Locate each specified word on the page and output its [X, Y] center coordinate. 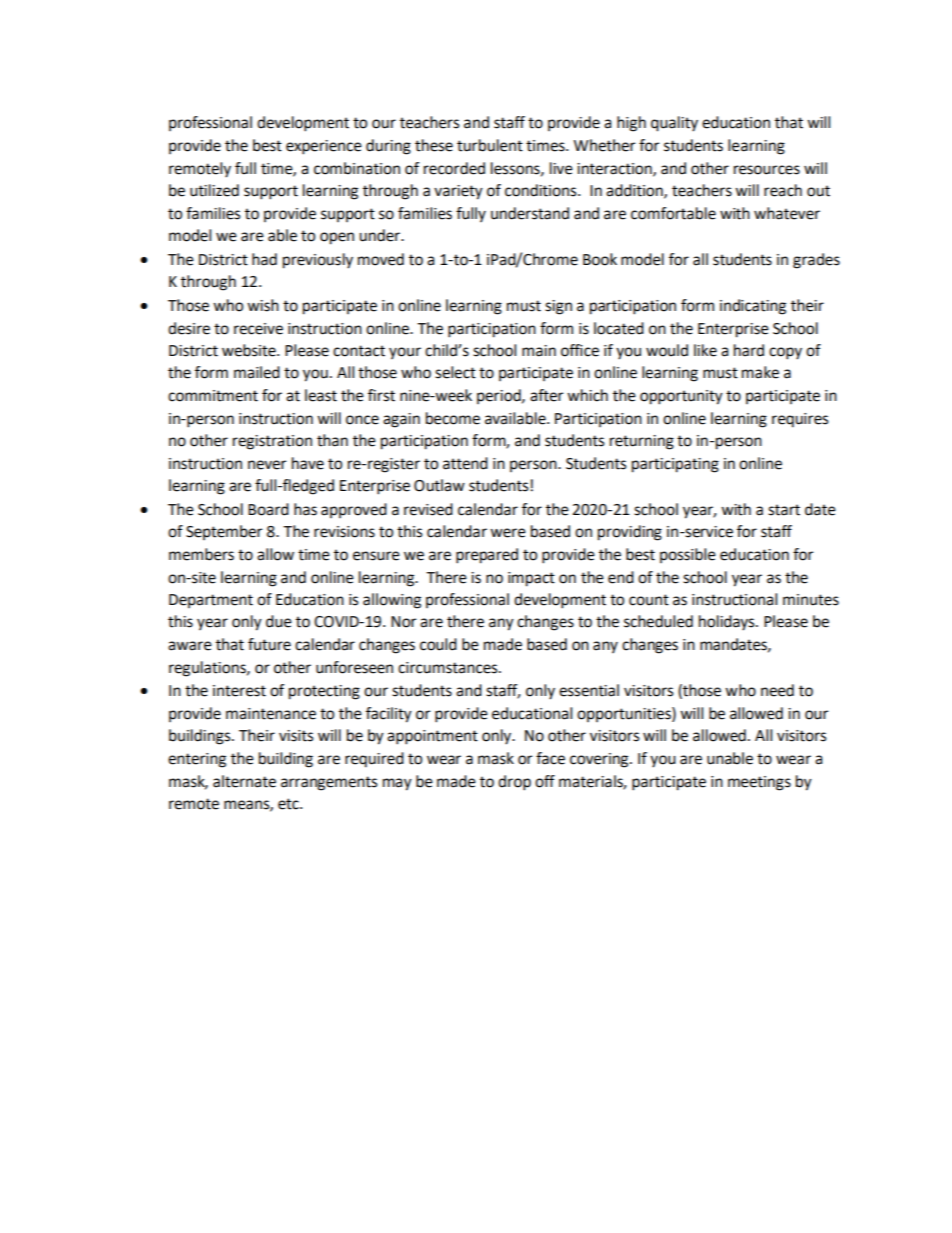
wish [263, 305]
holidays [728, 623]
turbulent [490, 145]
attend [465, 463]
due [279, 621]
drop [514, 783]
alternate [244, 781]
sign [558, 307]
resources [767, 170]
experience [324, 147]
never [267, 465]
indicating [753, 307]
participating [675, 465]
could [438, 644]
